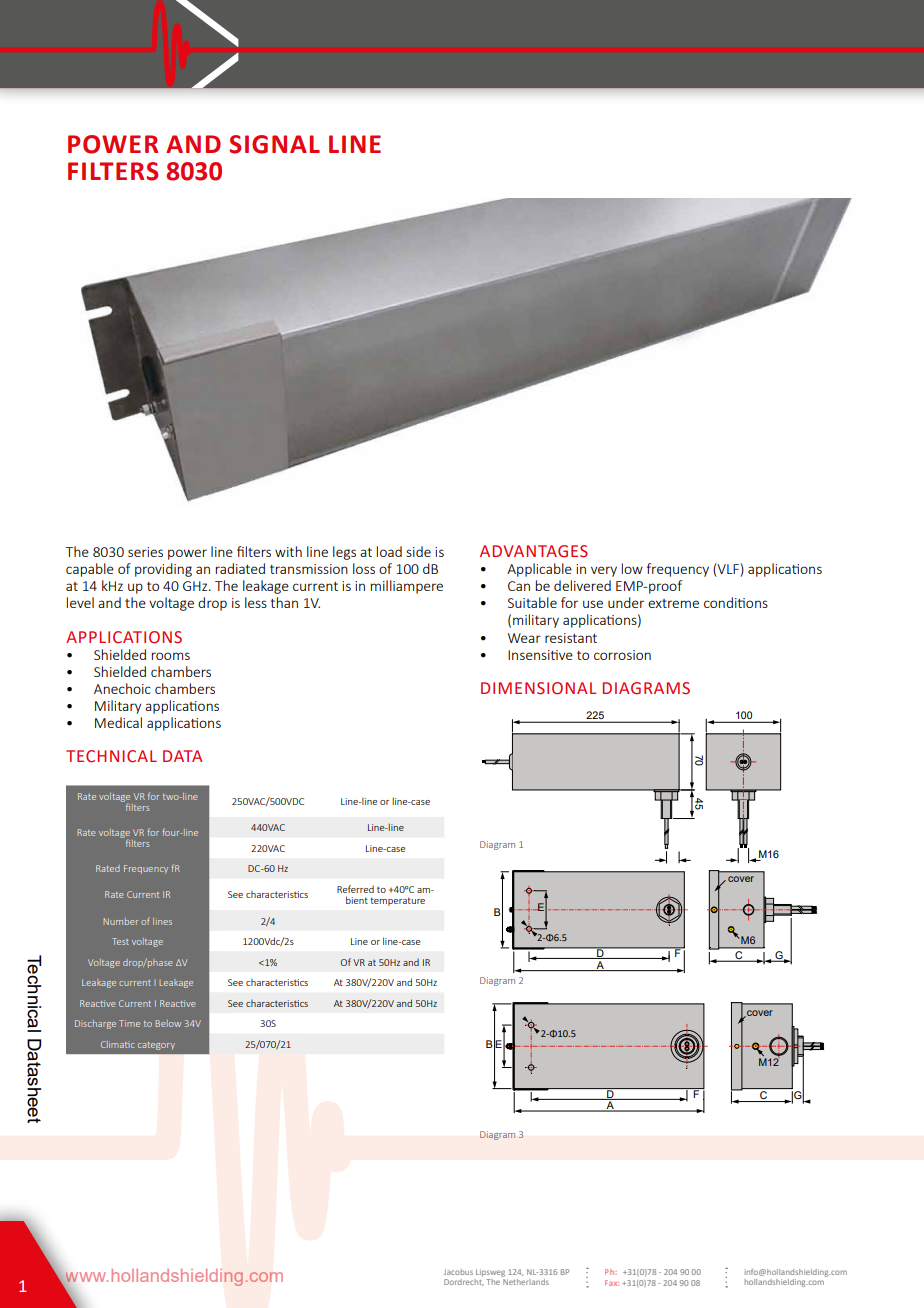 This page has height=1308, width=924. What do you see at coordinates (156, 1046) in the page?
I see `category` at bounding box center [156, 1046].
